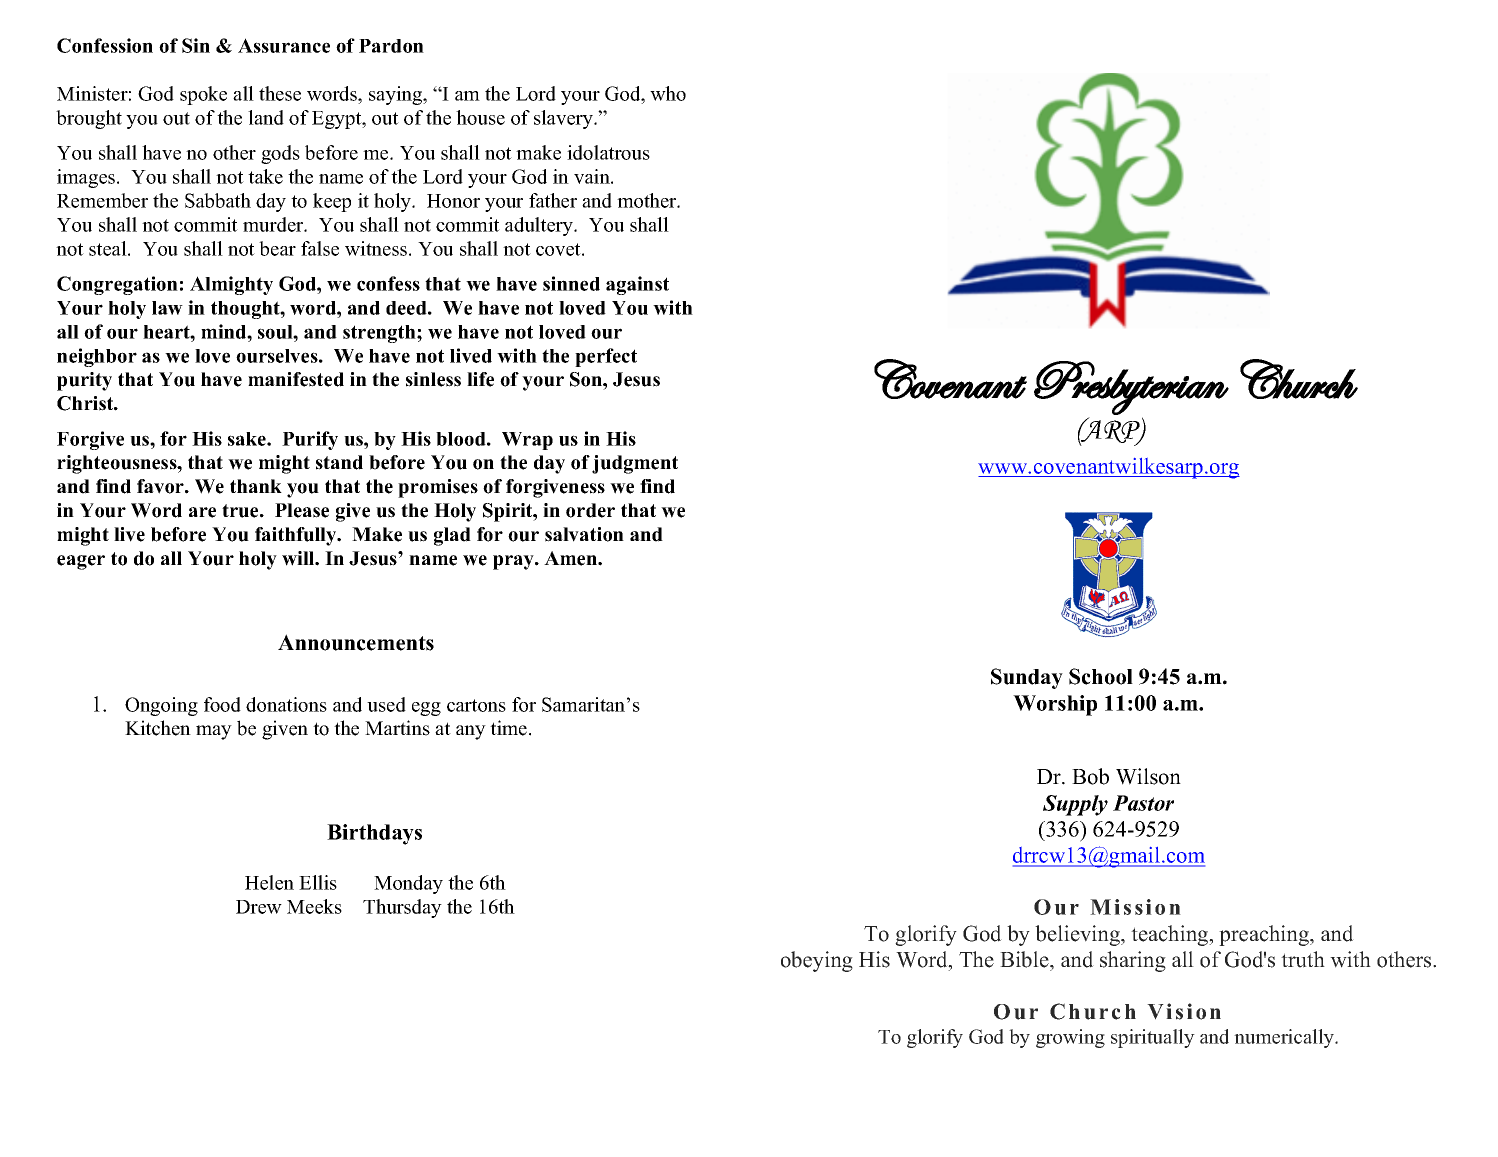  What do you see at coordinates (510, 728) in the page?
I see `time` at bounding box center [510, 728].
